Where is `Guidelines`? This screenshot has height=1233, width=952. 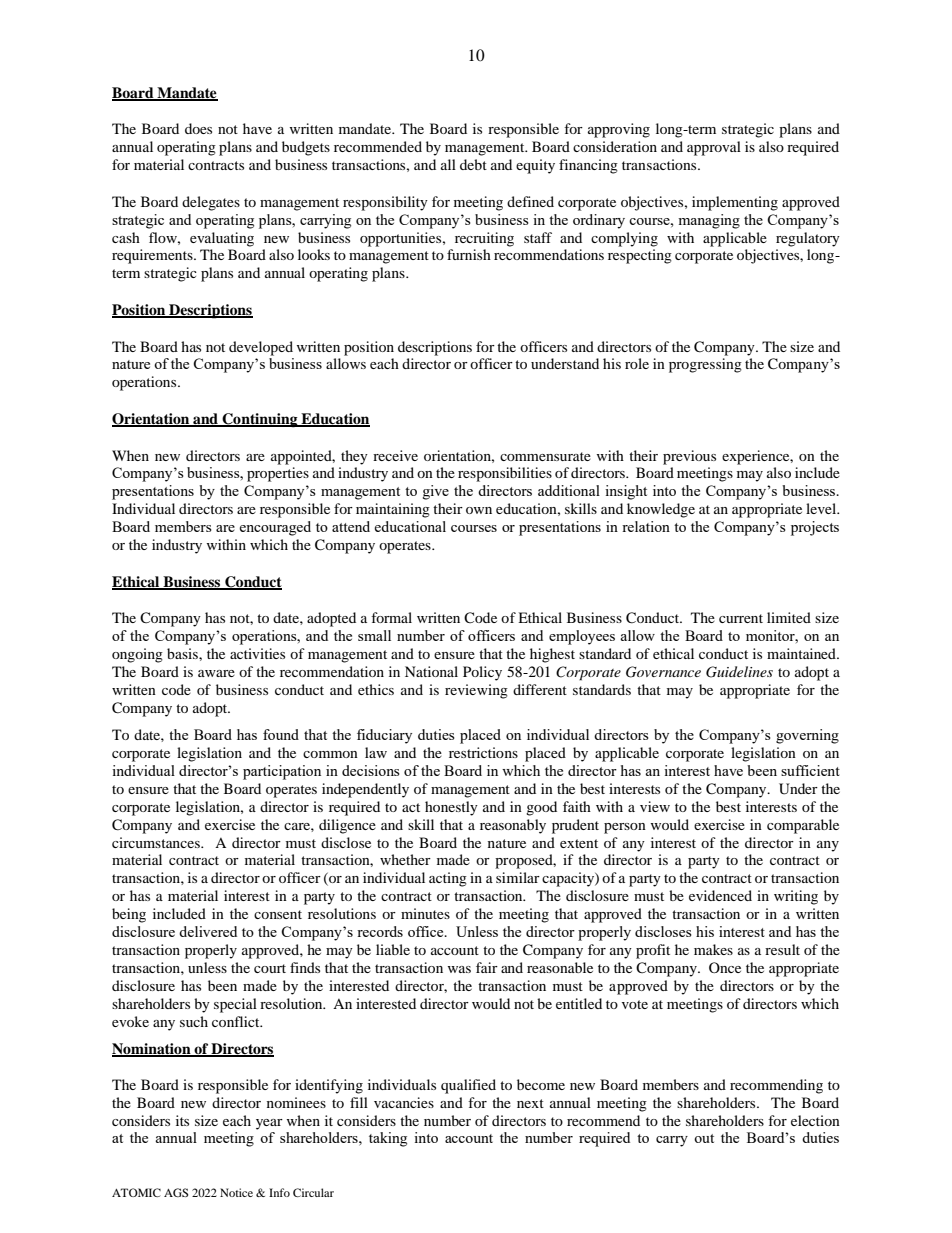
Guidelines is located at coordinates (739, 672).
